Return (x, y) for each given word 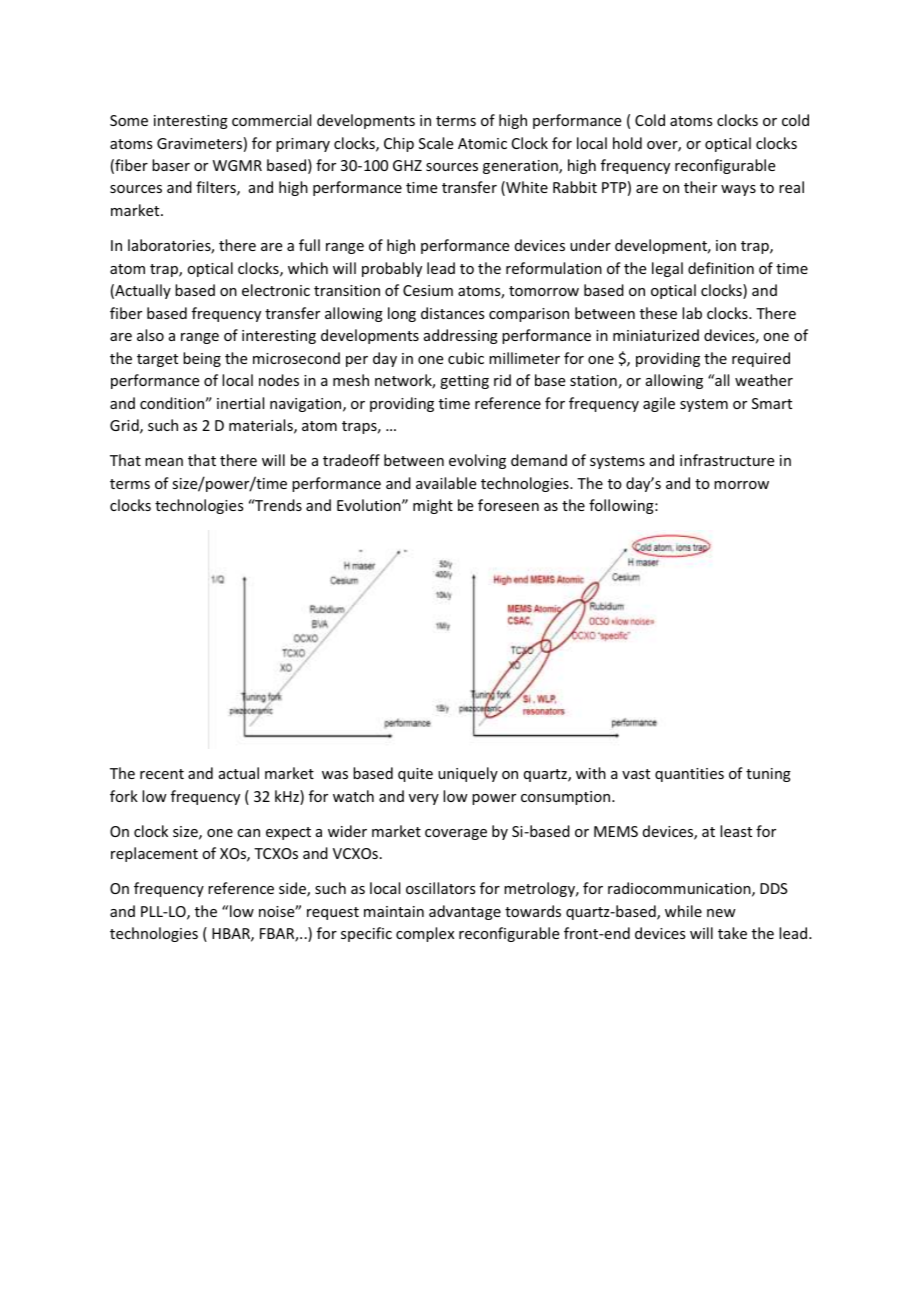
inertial (240, 403)
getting (464, 382)
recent (162, 774)
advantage (465, 912)
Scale (436, 143)
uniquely (468, 774)
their (700, 187)
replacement (154, 854)
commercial (271, 120)
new (721, 913)
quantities (689, 775)
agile (659, 404)
